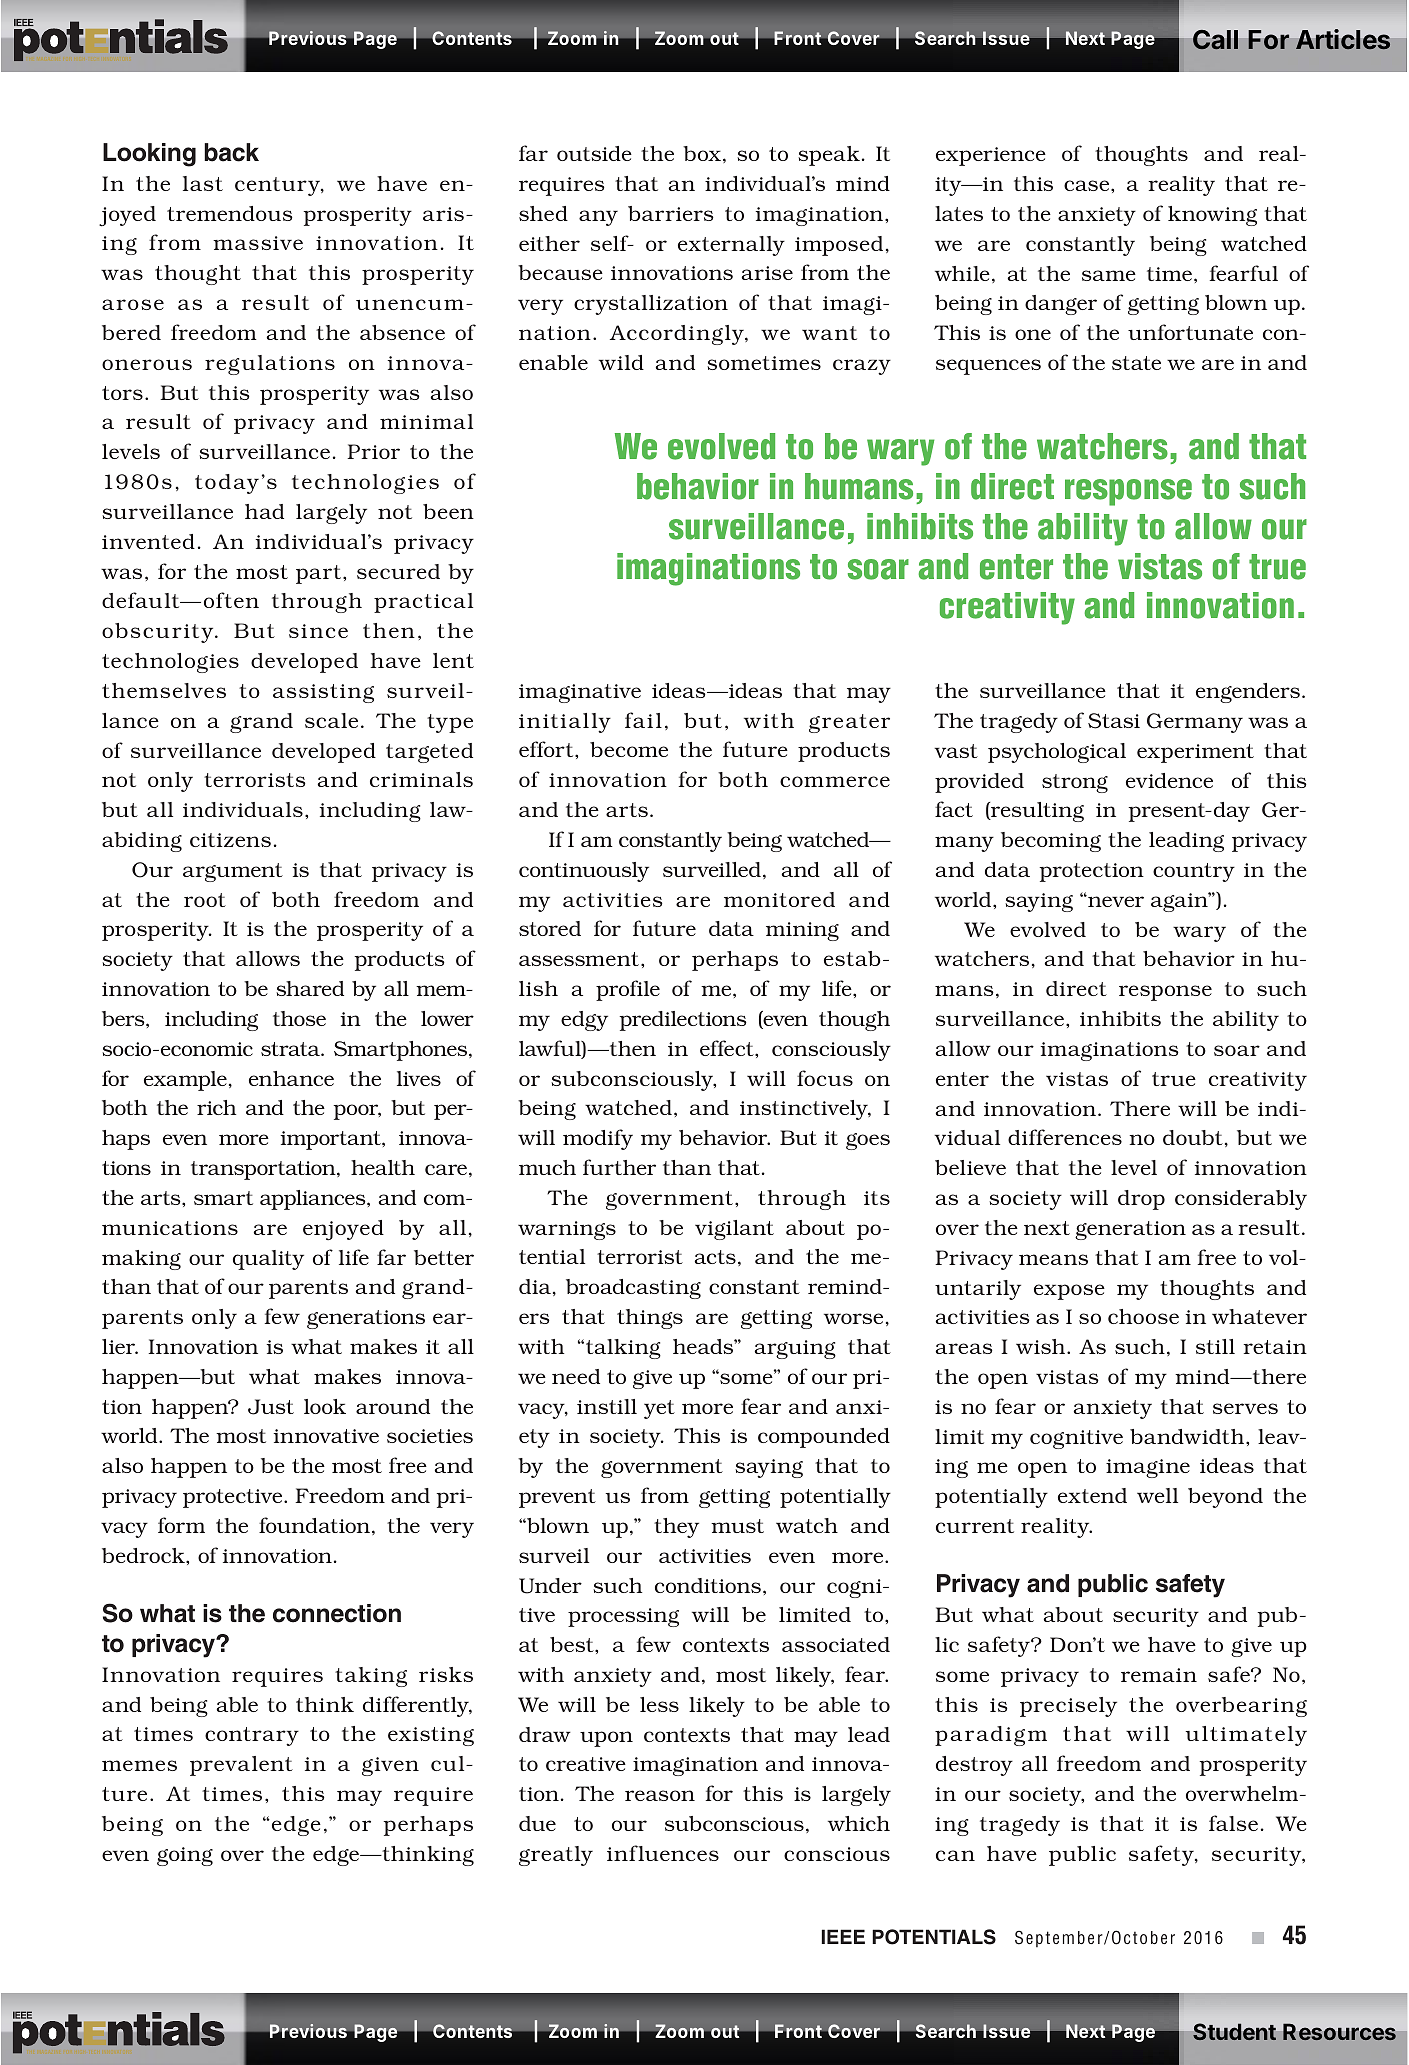 Image resolution: width=1409 pixels, height=2065 pixels. What do you see at coordinates (1136, 363) in the page?
I see `state` at bounding box center [1136, 363].
